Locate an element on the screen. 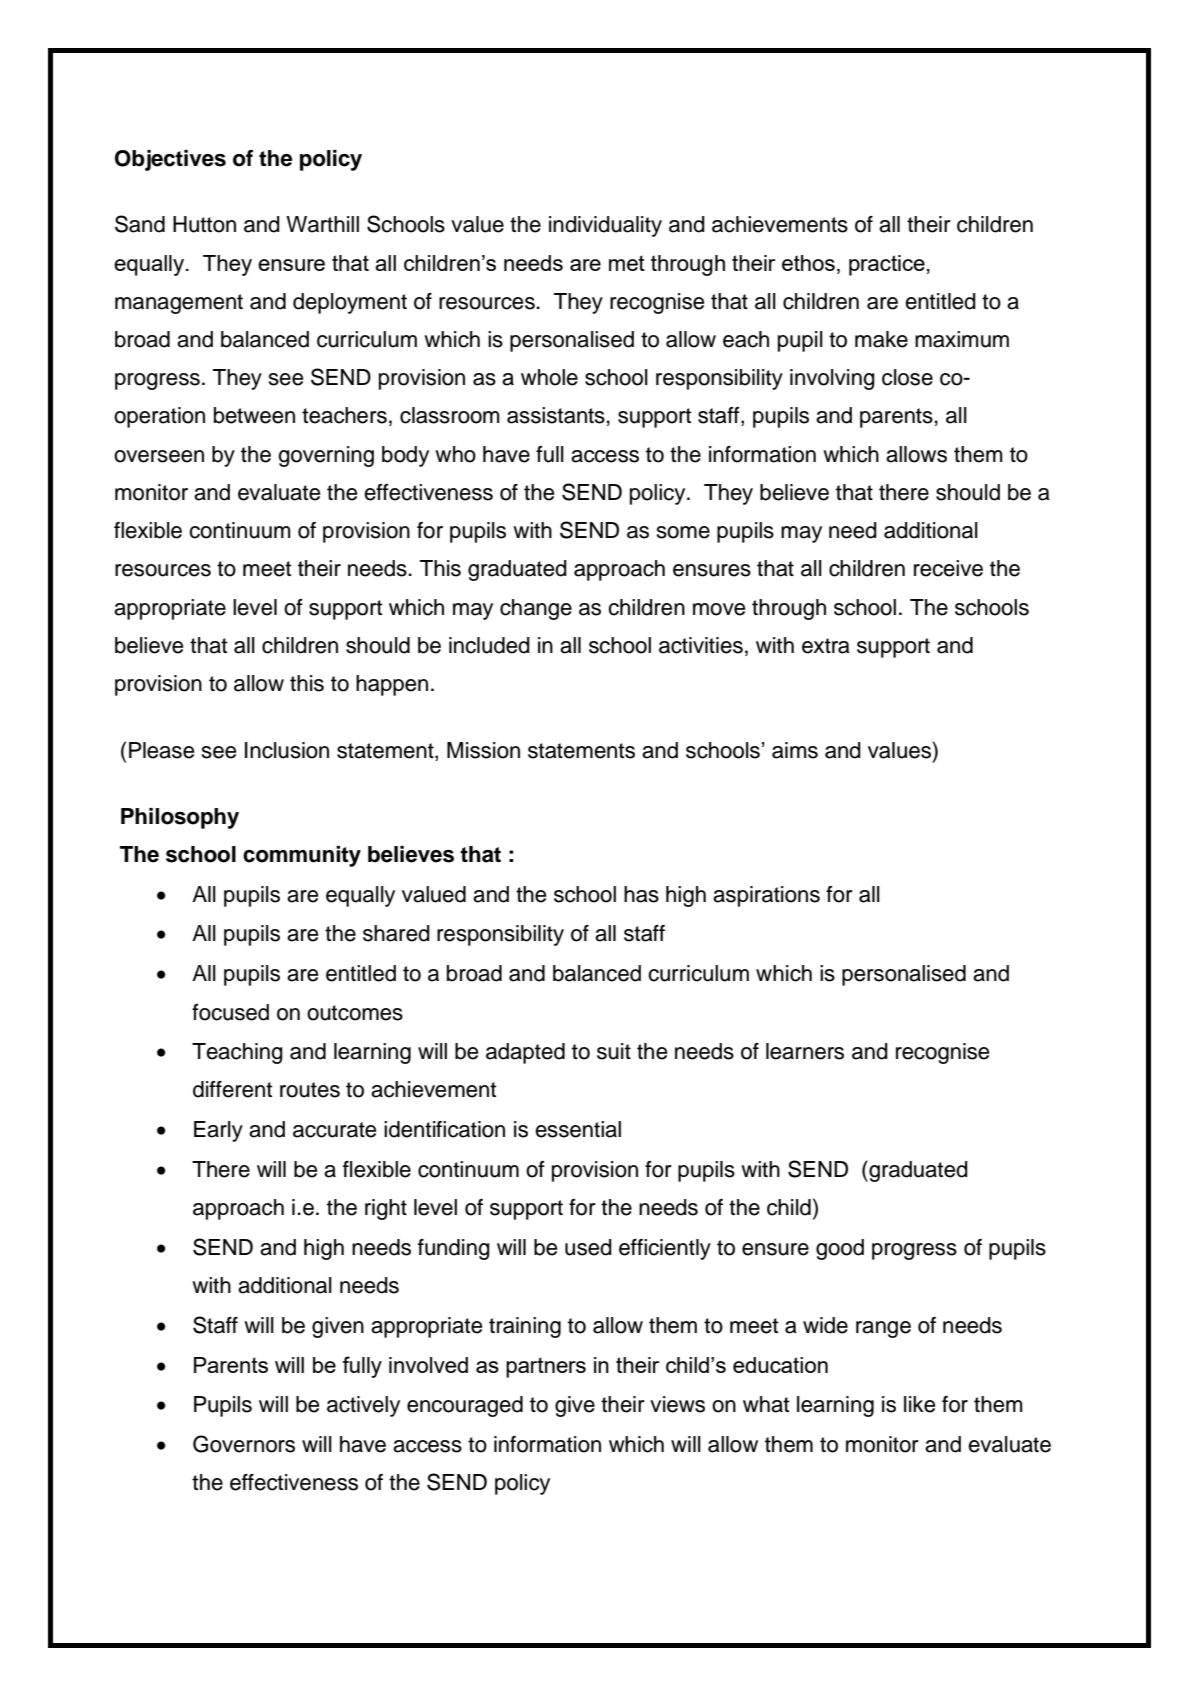 The width and height of the screenshot is (1199, 1696). aims is located at coordinates (795, 750).
